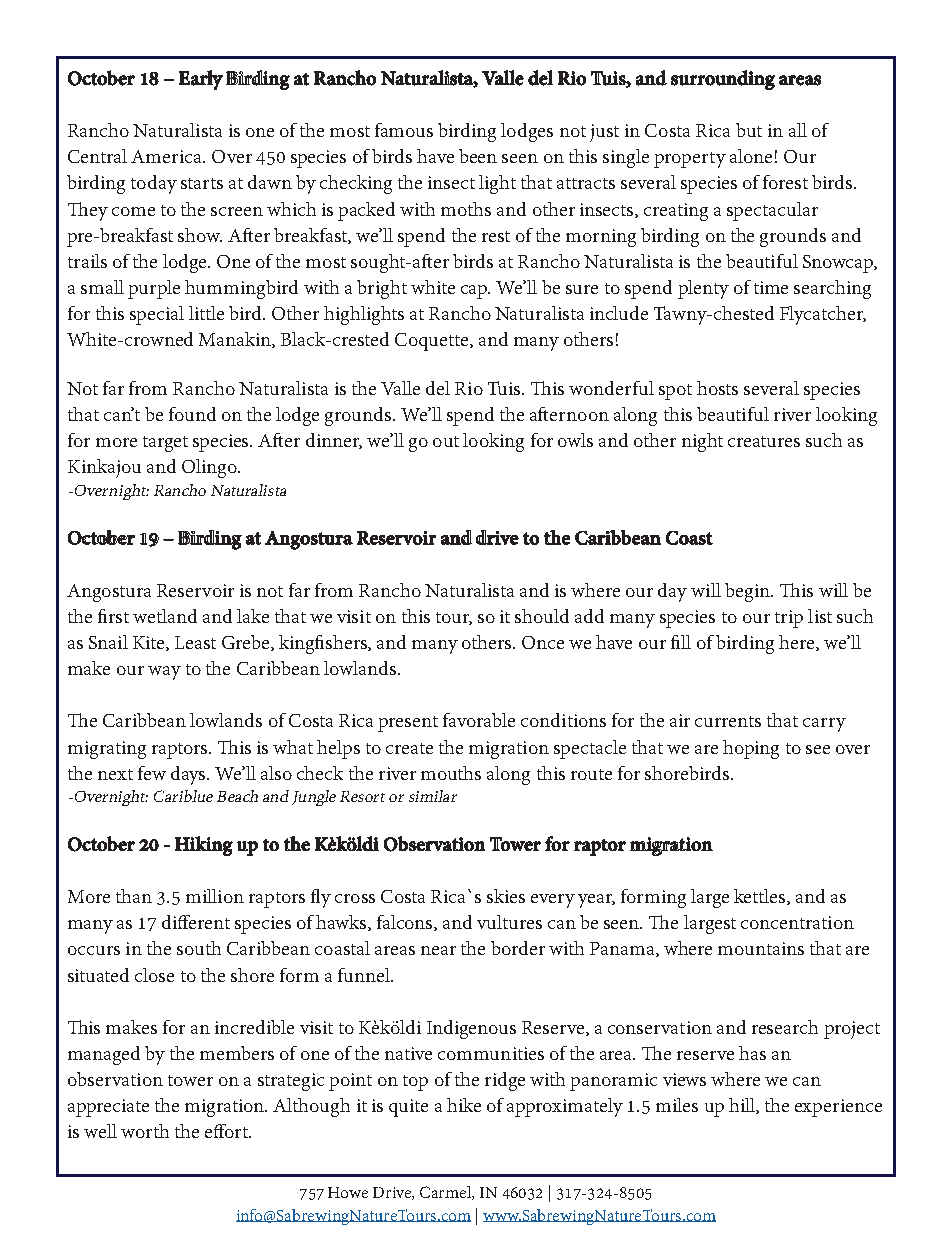 This screenshot has width=952, height=1233. Describe the element at coordinates (749, 130) in the screenshot. I see `but` at that location.
